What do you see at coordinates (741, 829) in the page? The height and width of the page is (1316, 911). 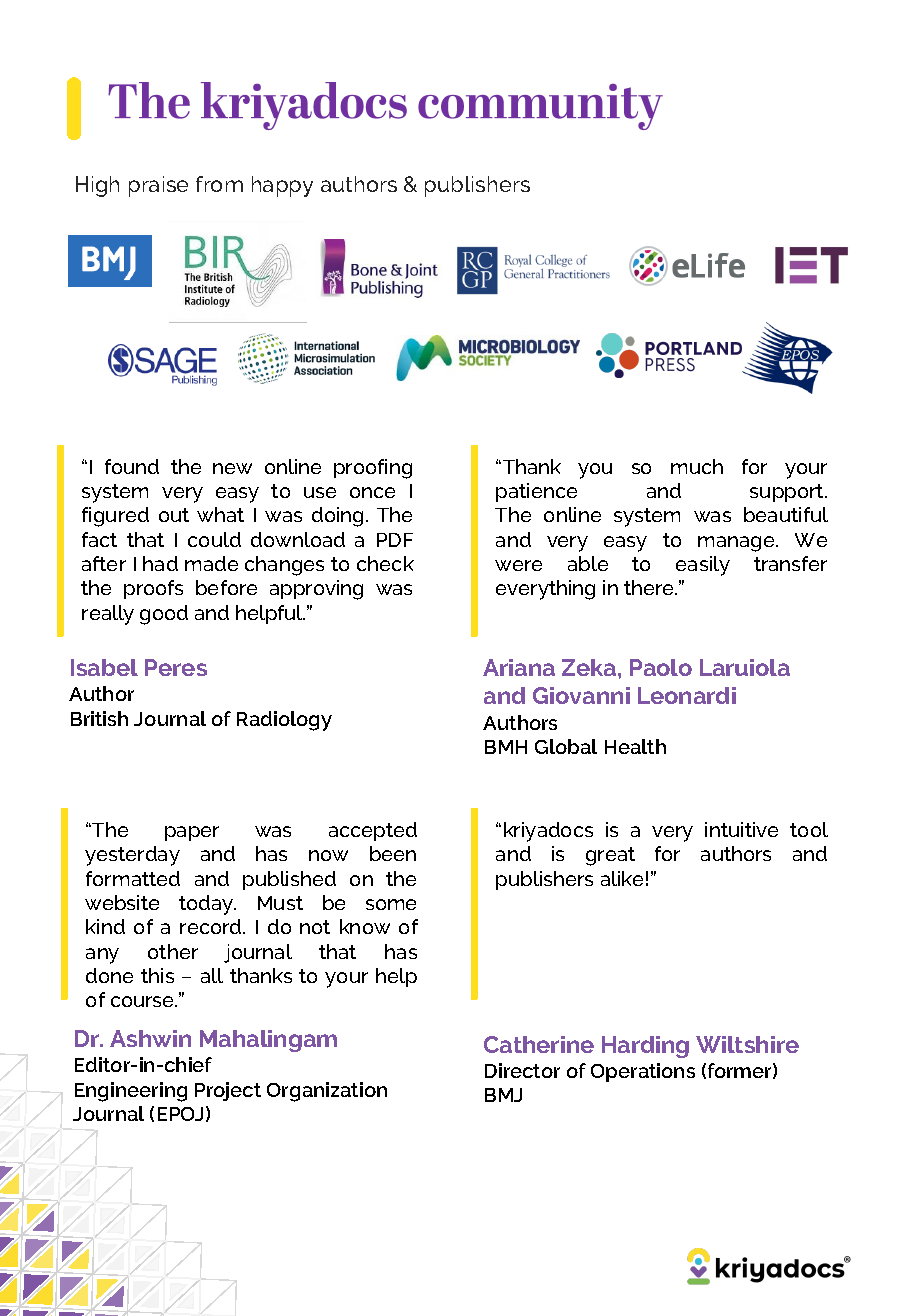 I see `intuitive` at bounding box center [741, 829].
